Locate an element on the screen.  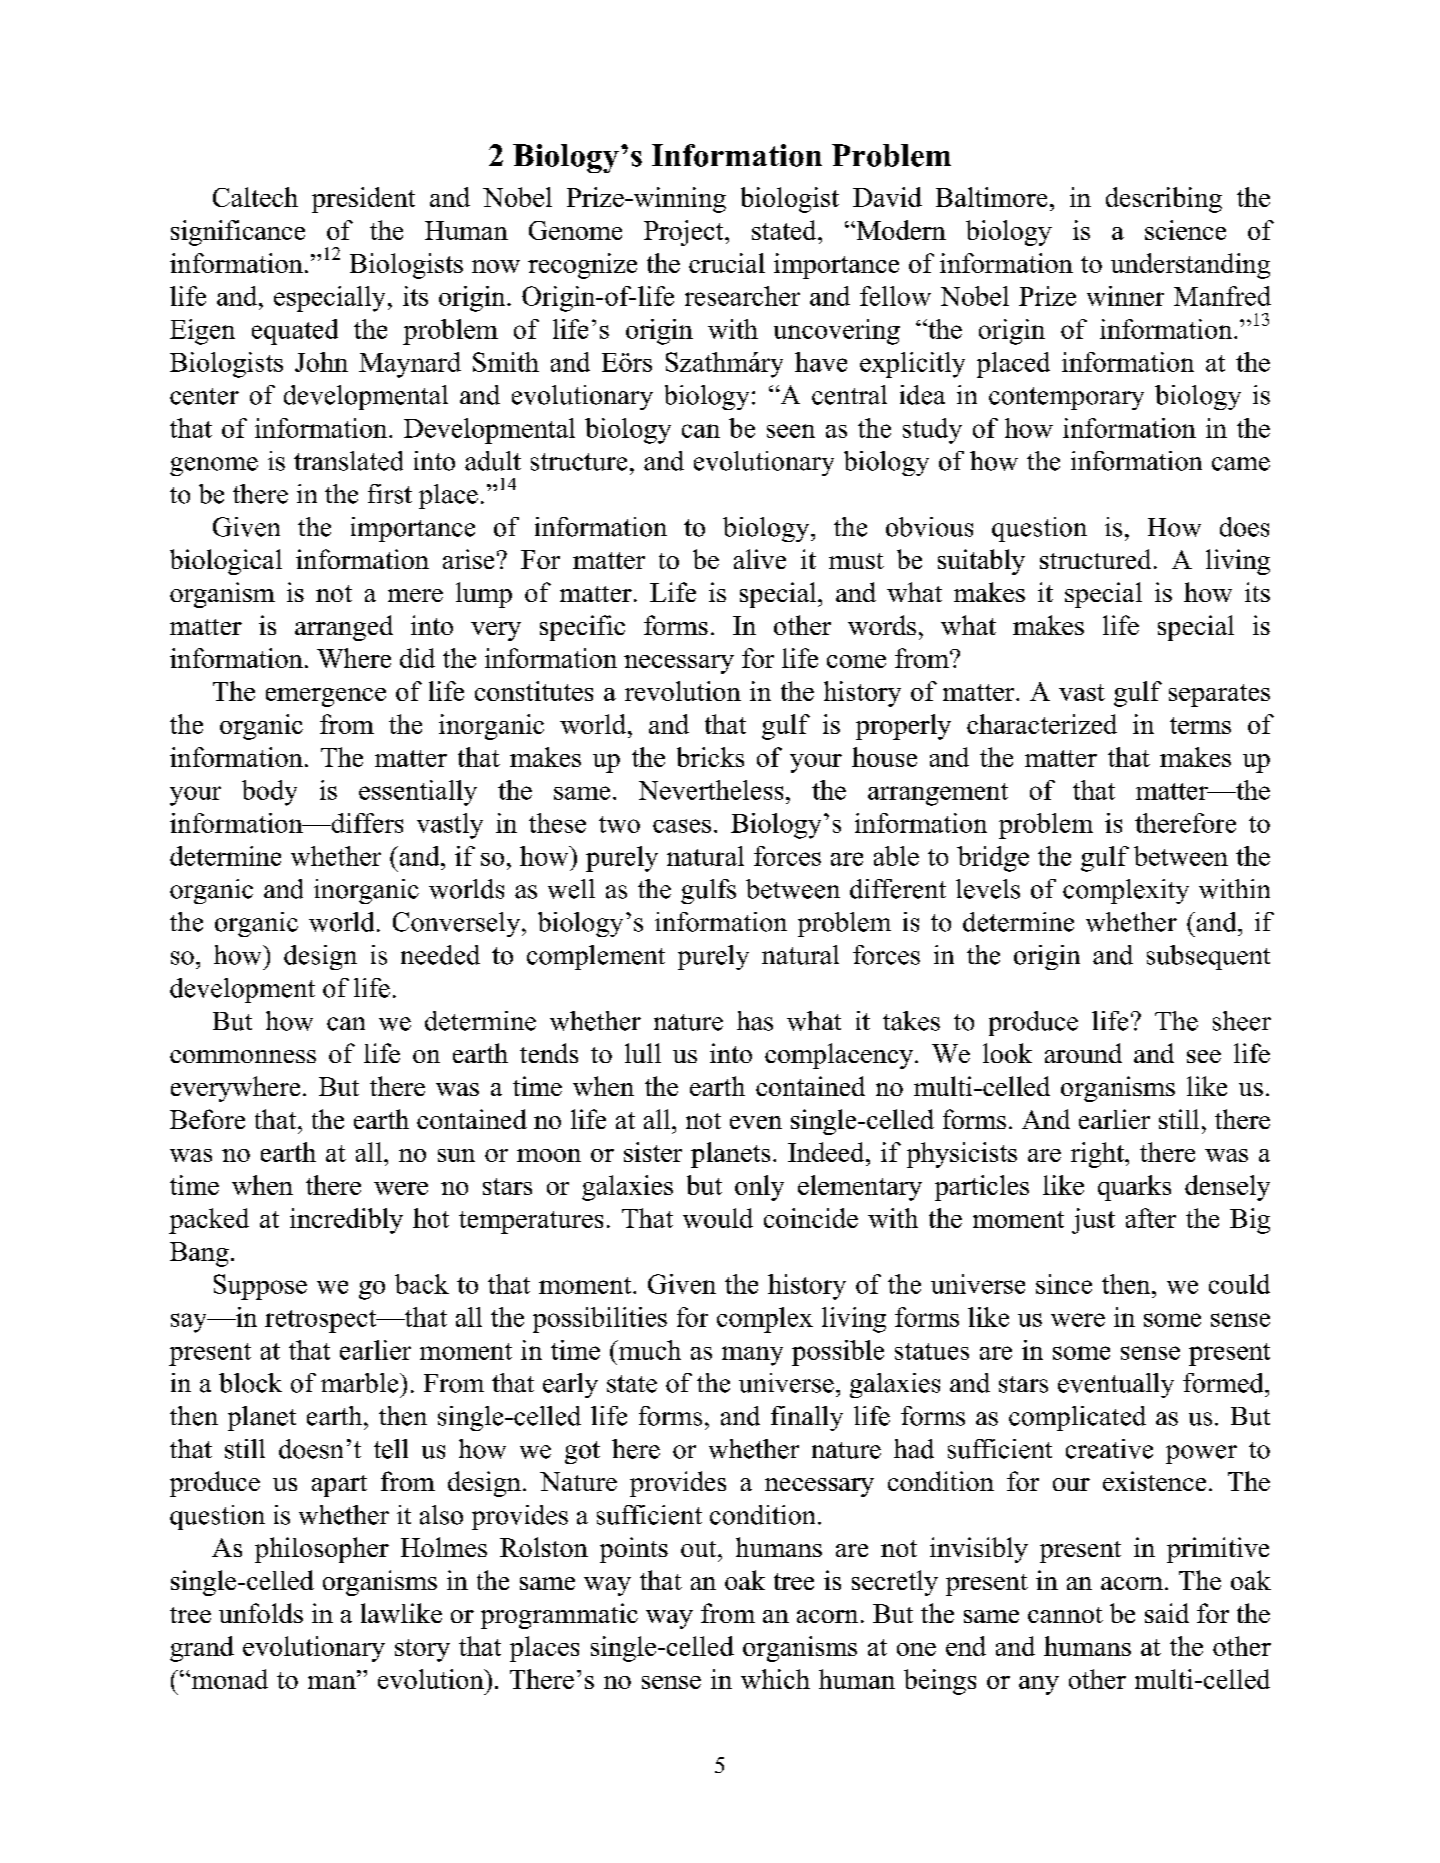
which is located at coordinates (775, 1679).
